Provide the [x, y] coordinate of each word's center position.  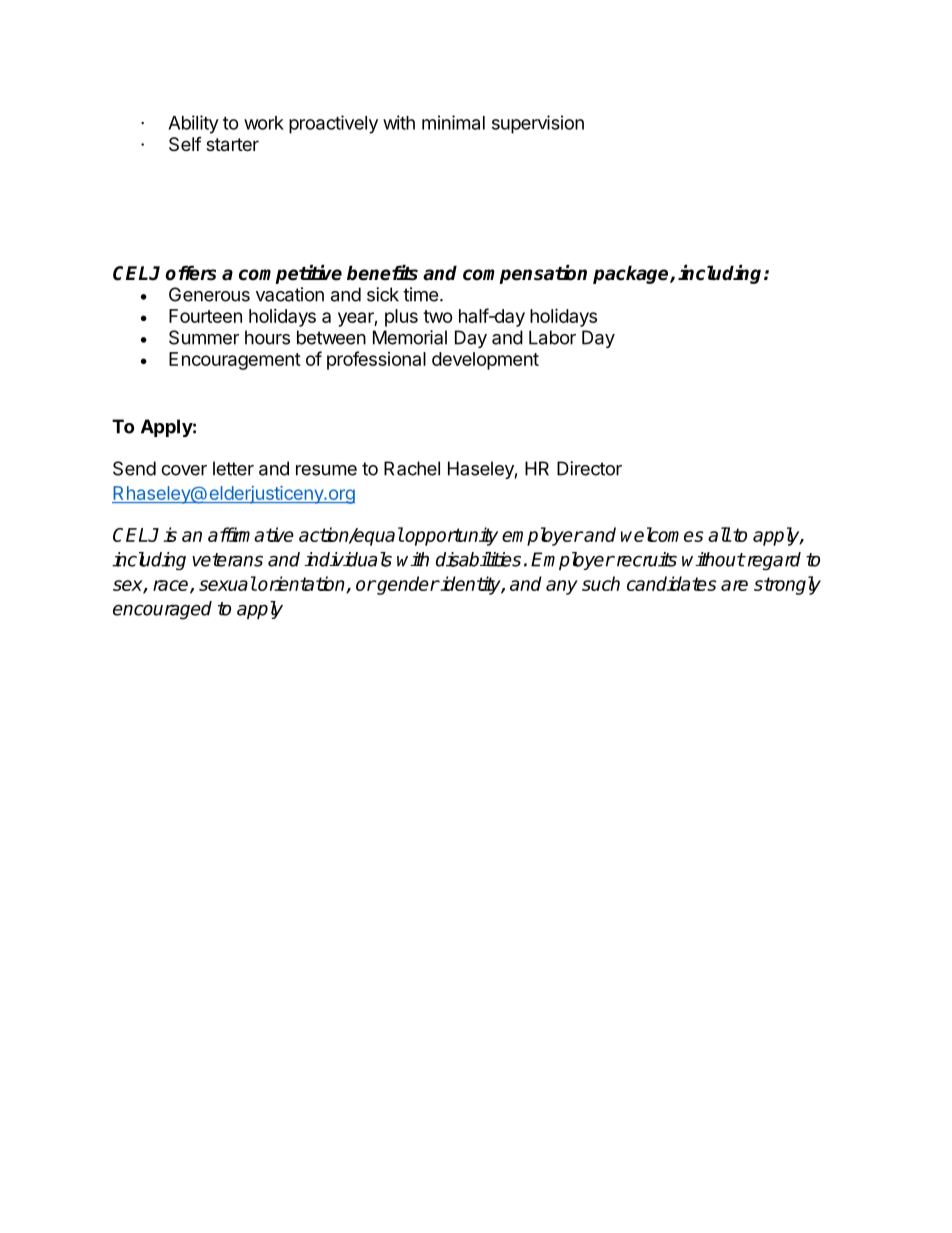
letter [233, 468]
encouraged [162, 610]
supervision [538, 124]
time [420, 294]
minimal [453, 122]
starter [232, 145]
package [632, 274]
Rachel [412, 468]
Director [589, 468]
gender [407, 585]
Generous [209, 294]
